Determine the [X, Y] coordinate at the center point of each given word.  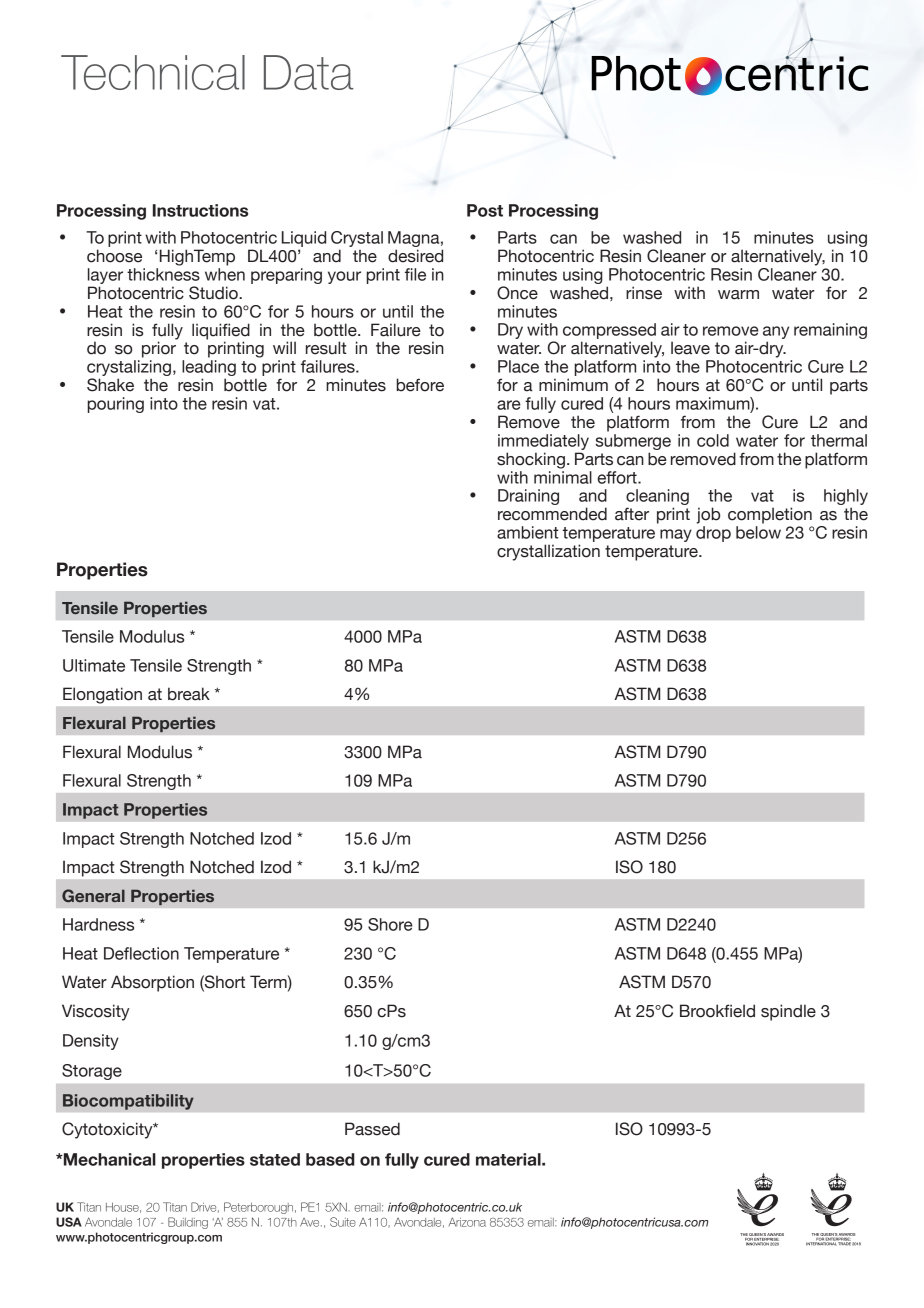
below [758, 532]
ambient [528, 532]
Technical [153, 72]
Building [188, 1223]
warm [738, 295]
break [189, 694]
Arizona [467, 1222]
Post [485, 210]
